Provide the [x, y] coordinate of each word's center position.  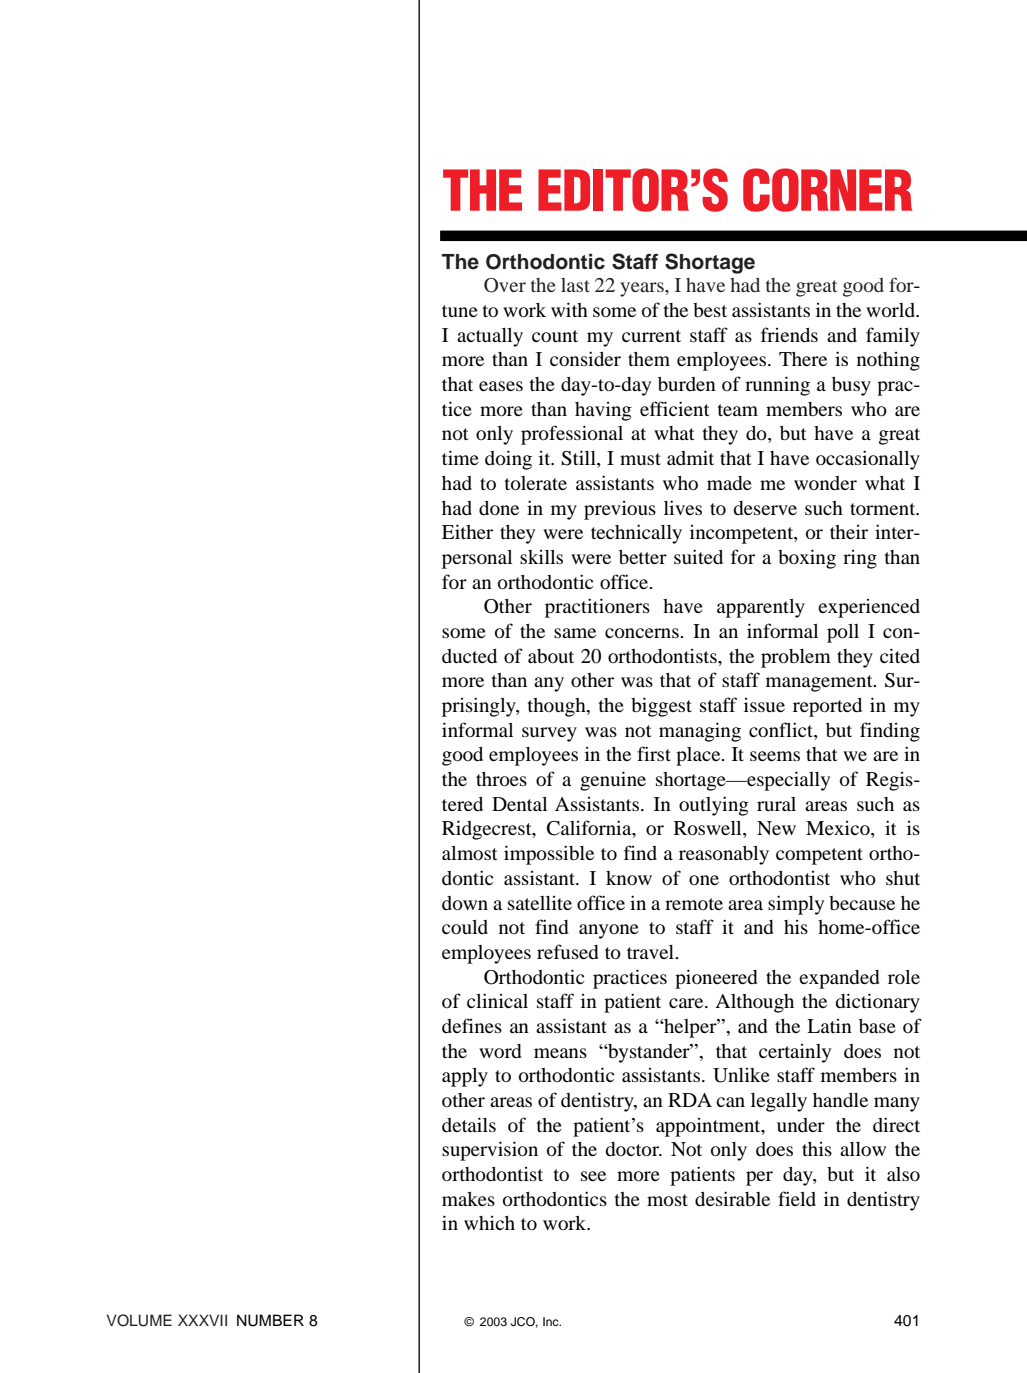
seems [775, 756]
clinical [497, 1000]
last [575, 285]
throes [501, 779]
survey [549, 734]
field [797, 1198]
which [489, 1223]
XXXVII [202, 1320]
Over [505, 285]
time [460, 457]
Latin [829, 1026]
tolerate [536, 483]
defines [472, 1025]
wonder [825, 483]
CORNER [828, 190]
